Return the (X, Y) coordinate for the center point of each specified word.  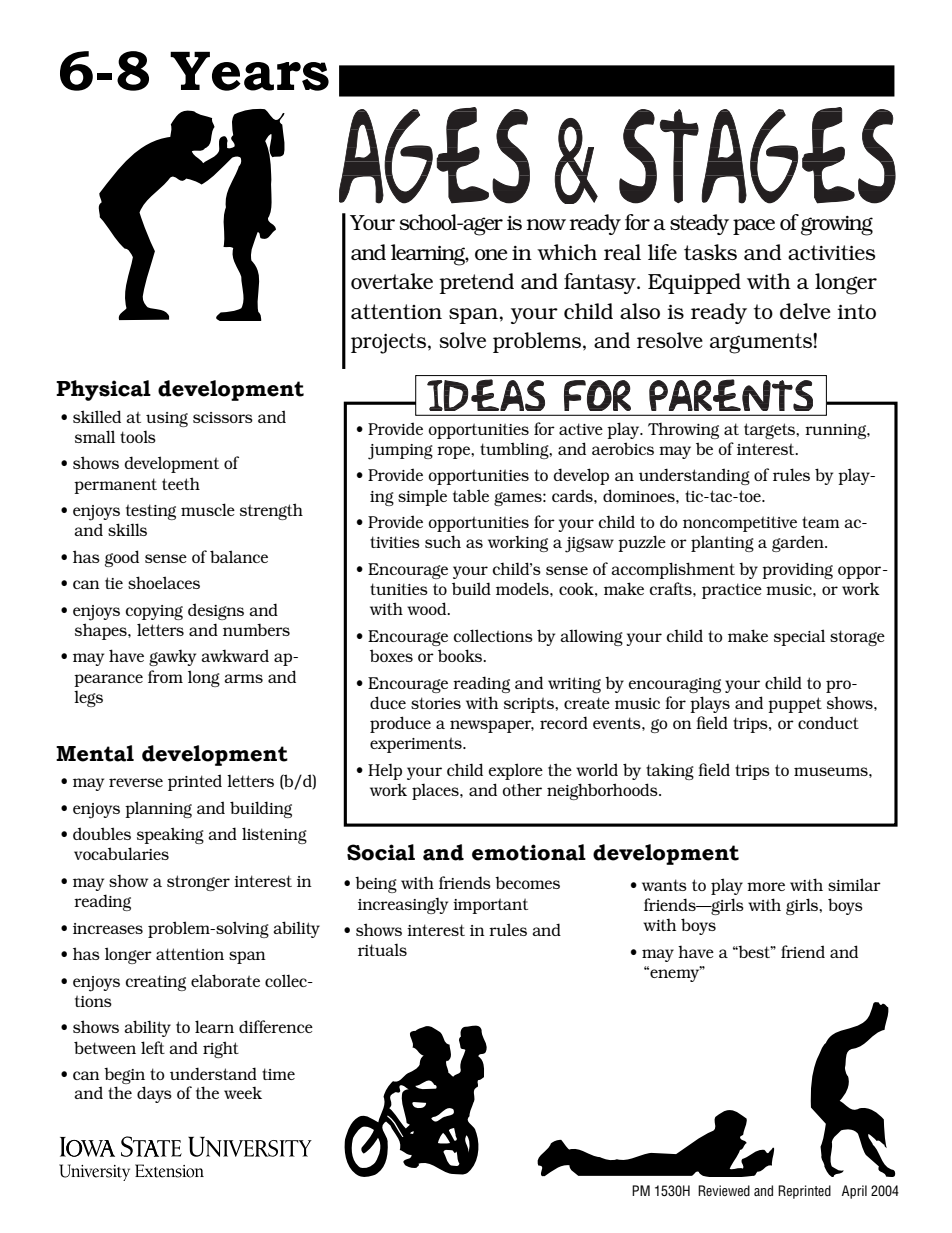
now (546, 224)
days (154, 1094)
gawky (172, 657)
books (461, 655)
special (799, 637)
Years (249, 71)
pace (754, 227)
